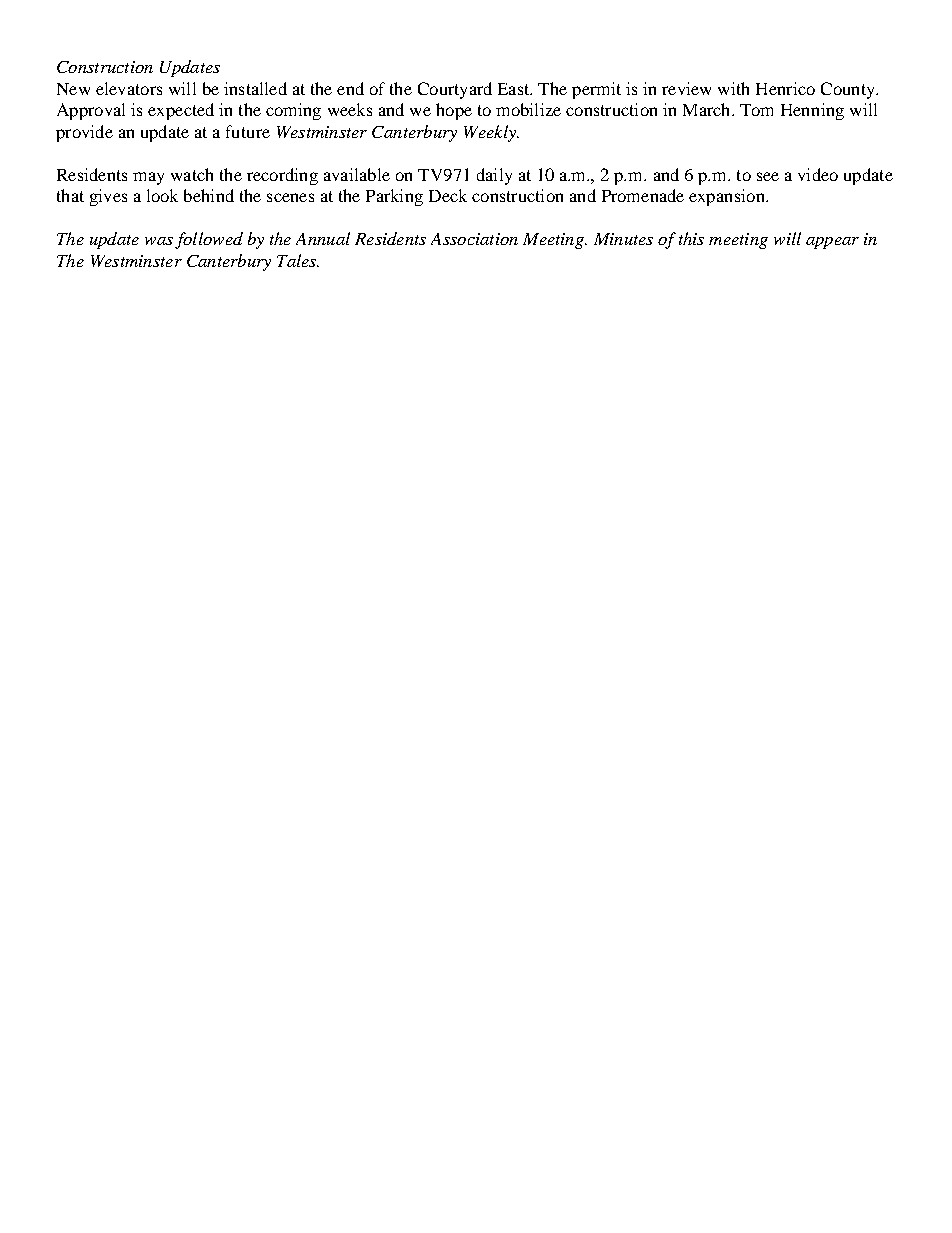 The height and width of the page is (1233, 952). I want to click on Weekly, so click(491, 133).
